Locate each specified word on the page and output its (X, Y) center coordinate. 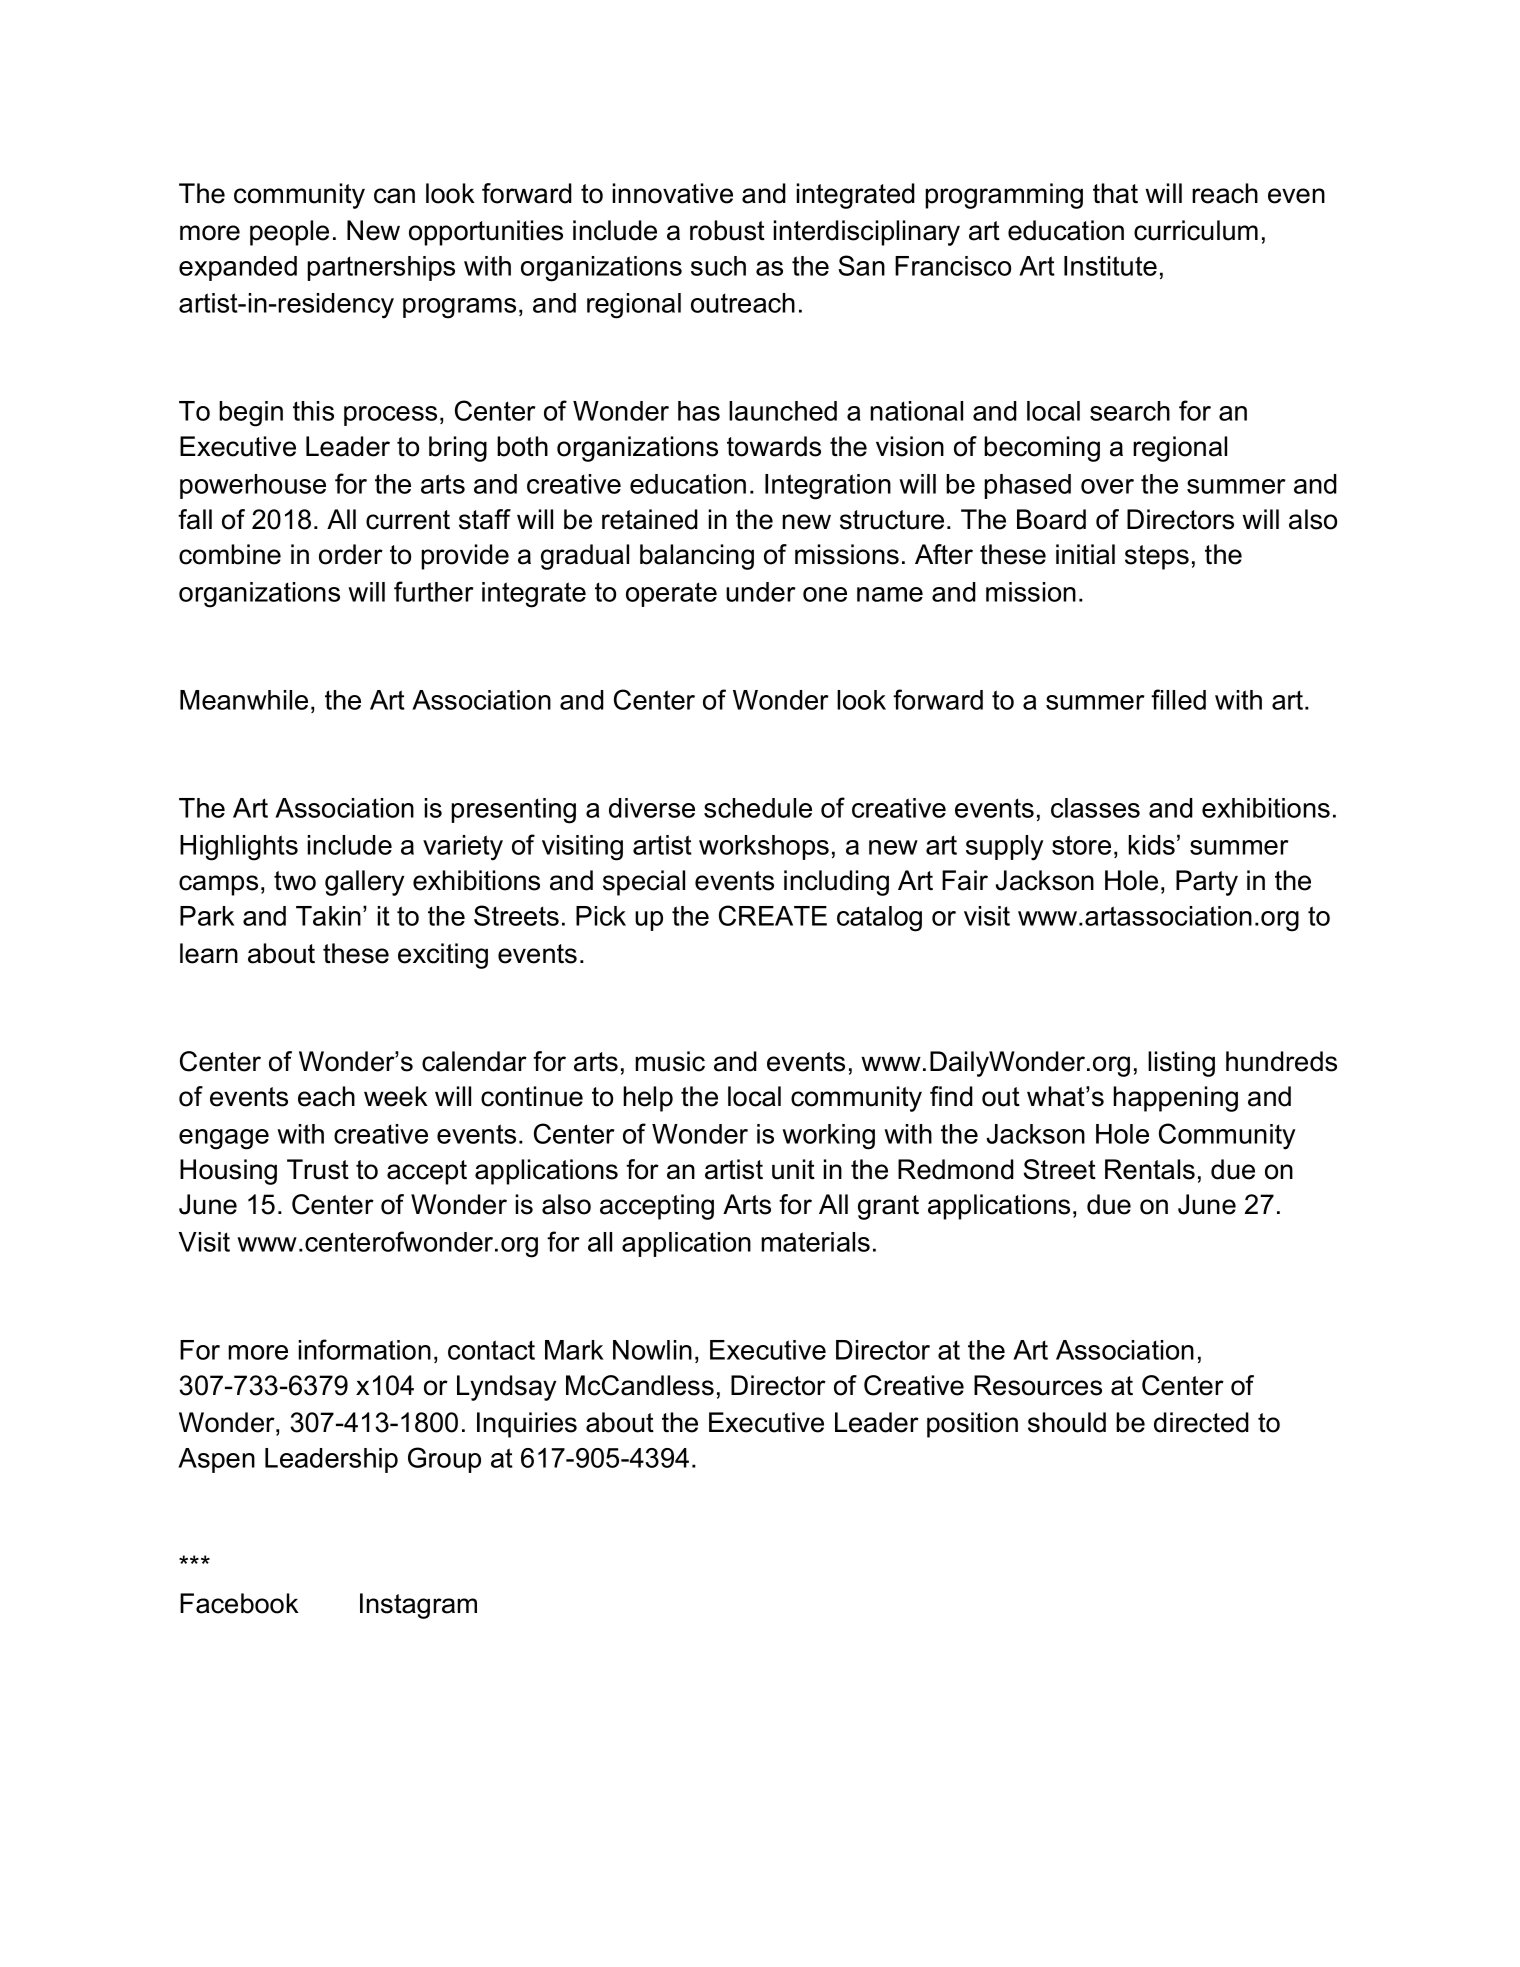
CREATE (773, 915)
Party (1207, 883)
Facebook (239, 1603)
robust (727, 230)
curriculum (1196, 230)
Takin (328, 916)
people (289, 233)
